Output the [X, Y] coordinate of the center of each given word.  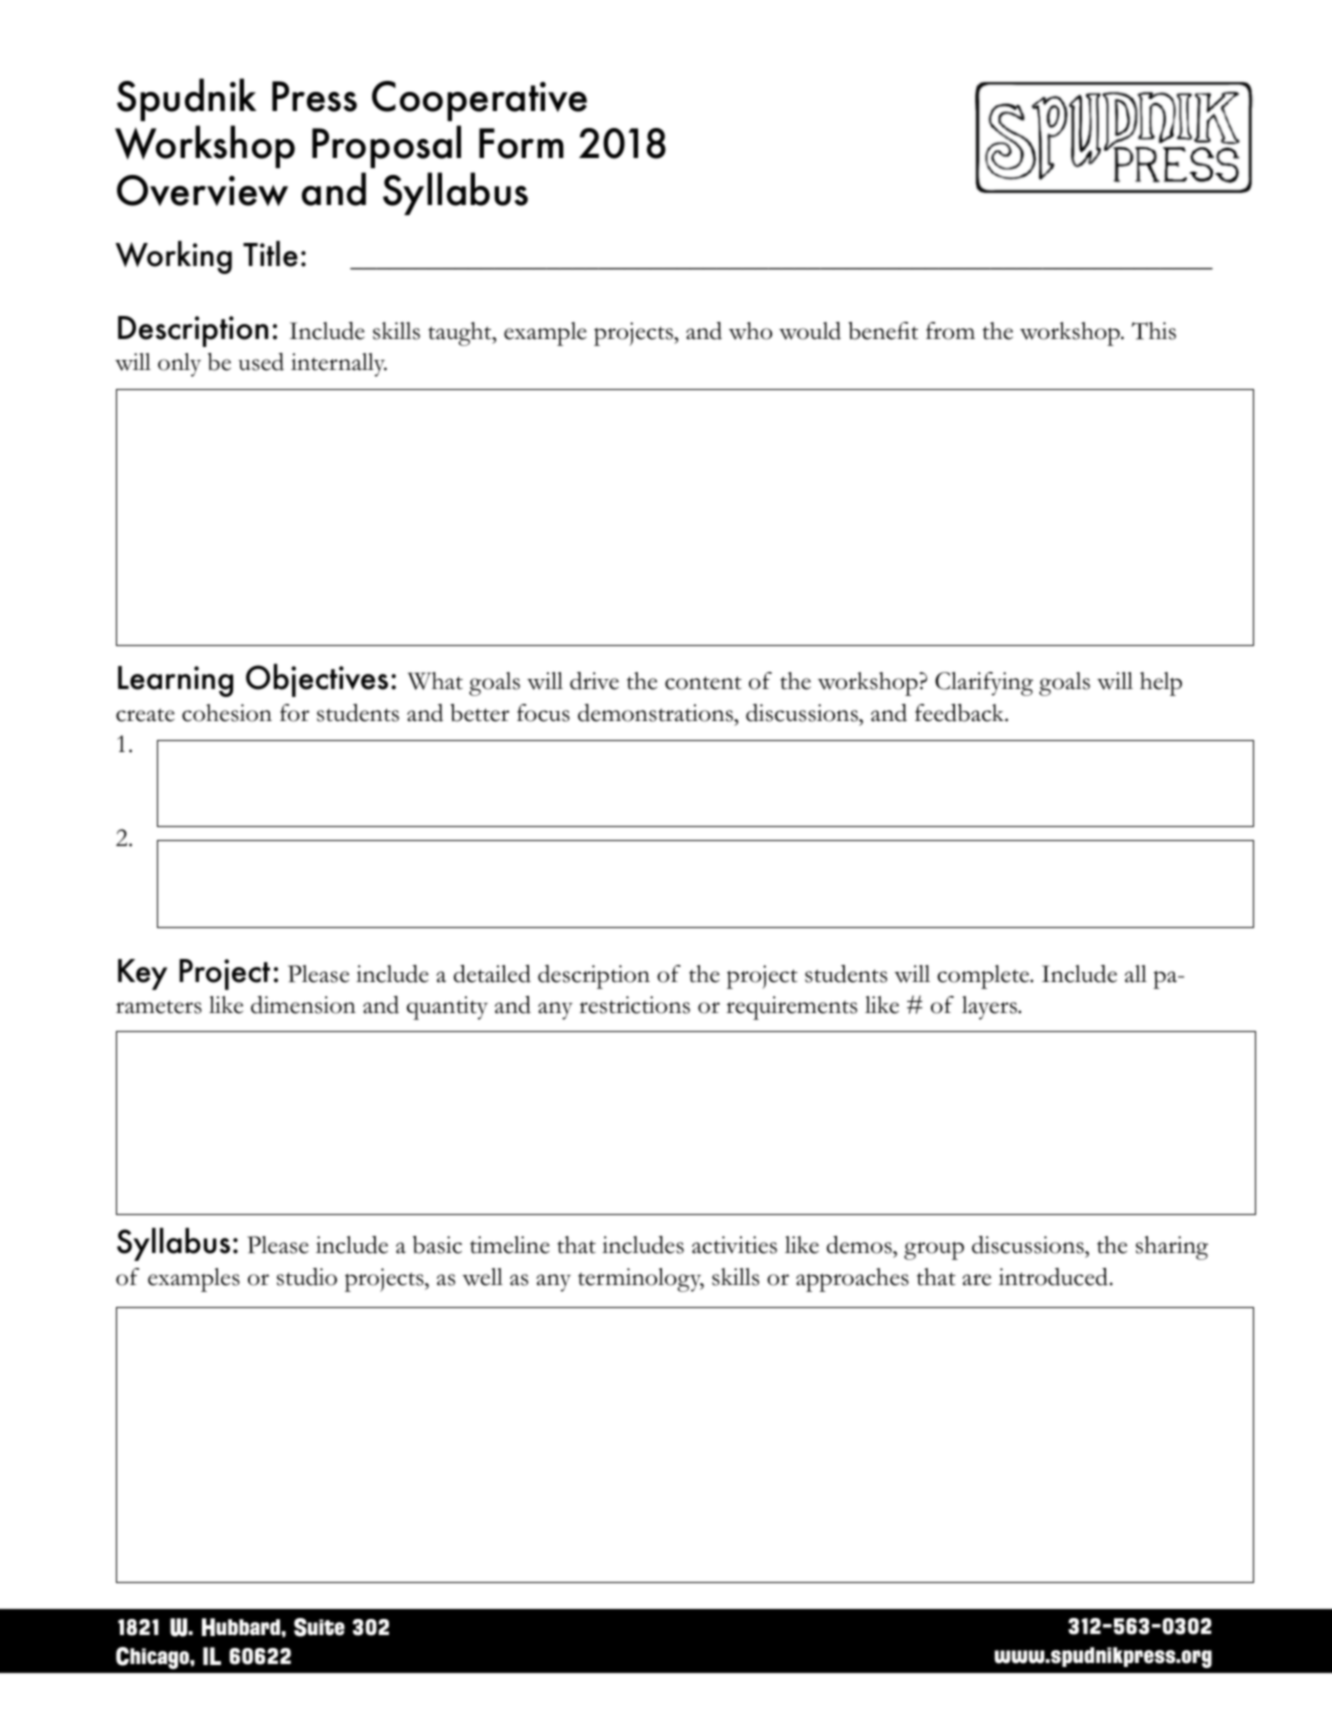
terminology [641, 1280]
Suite [319, 1627]
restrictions [634, 1005]
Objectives [317, 680]
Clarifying [984, 684]
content [703, 683]
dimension [303, 1005]
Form [521, 143]
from [950, 331]
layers [990, 1008]
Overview [202, 190]
